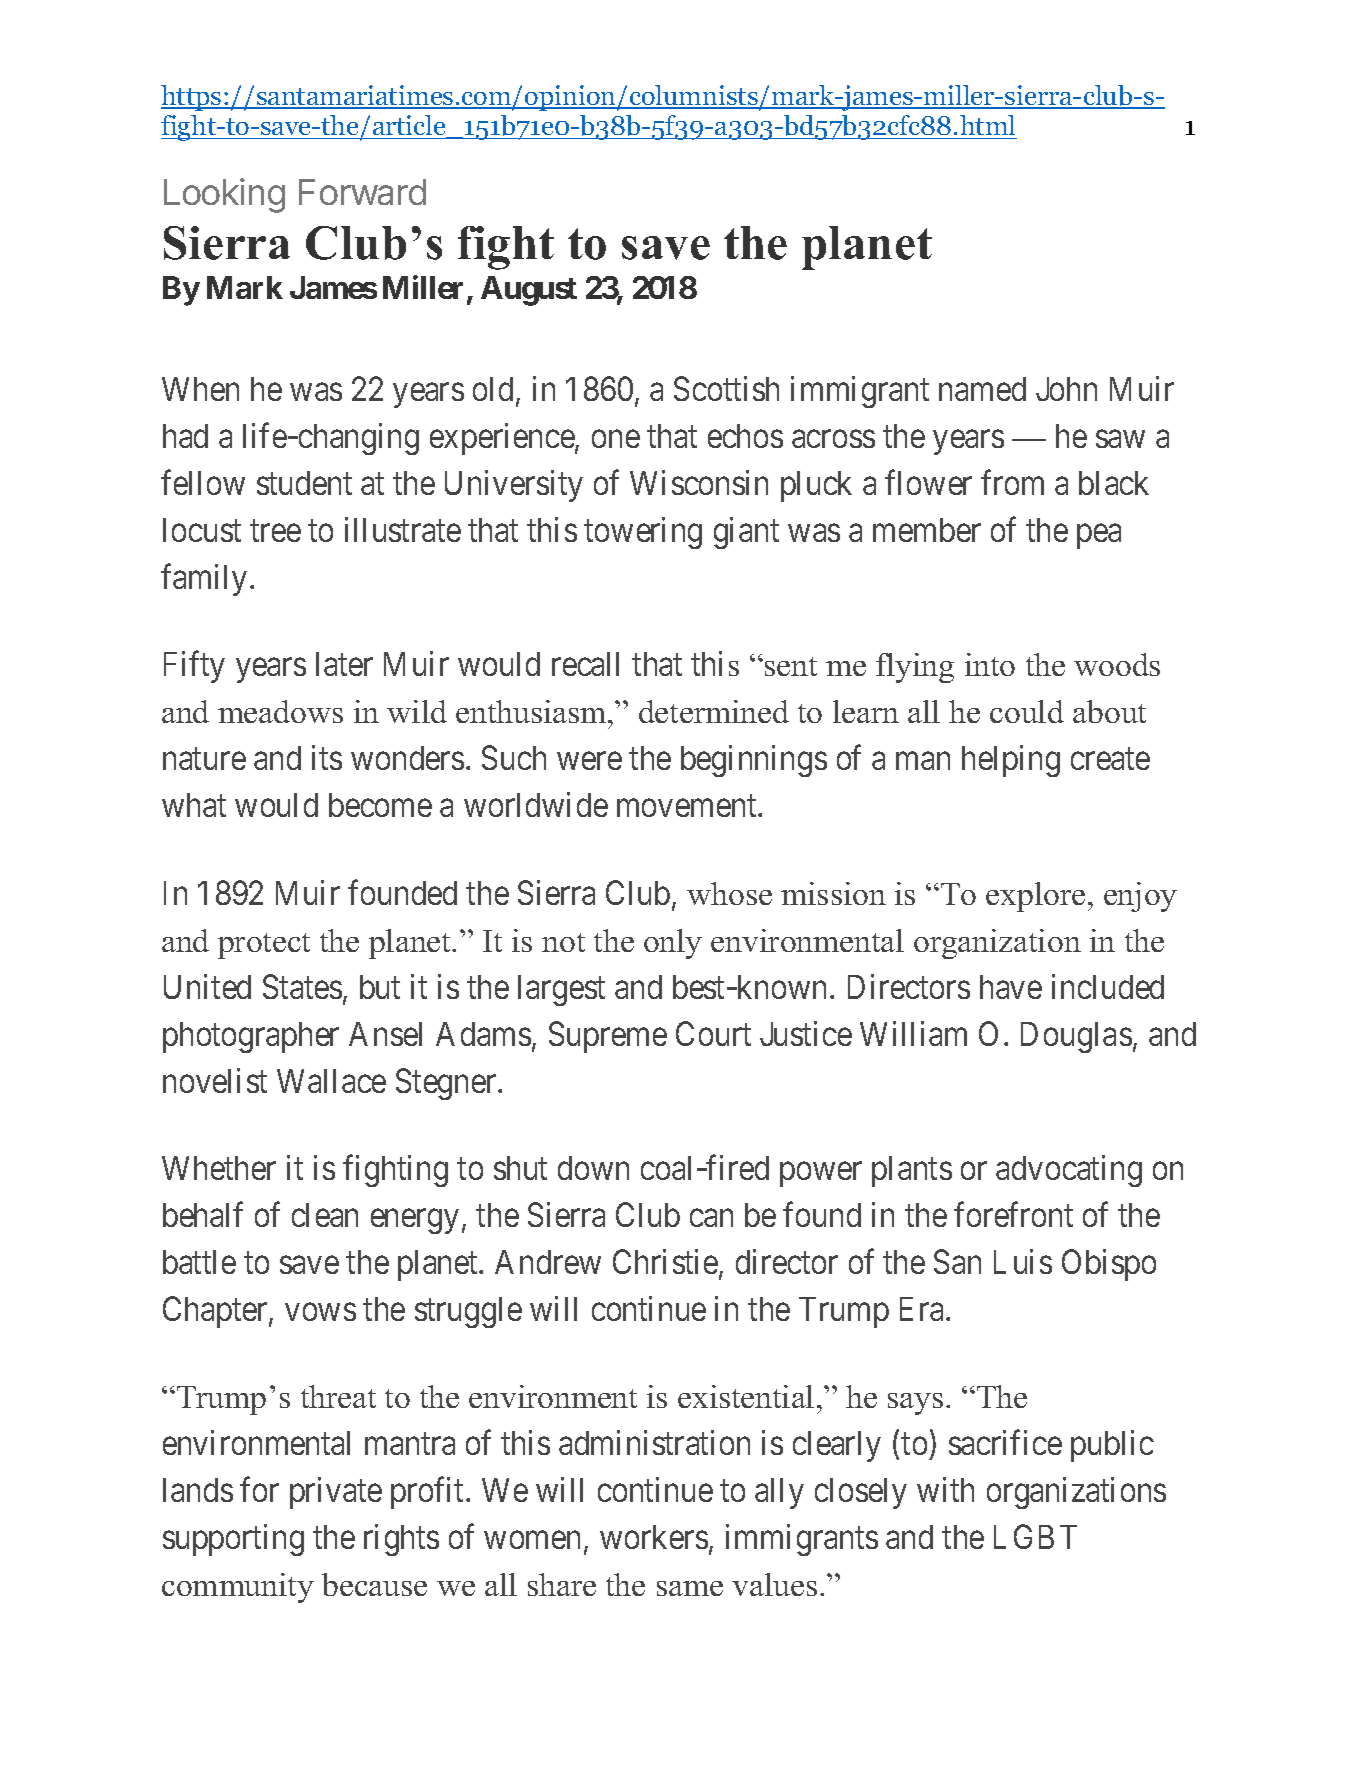 The height and width of the document is (1773, 1370). Describe the element at coordinates (275, 531) in the document. I see `tree` at that location.
